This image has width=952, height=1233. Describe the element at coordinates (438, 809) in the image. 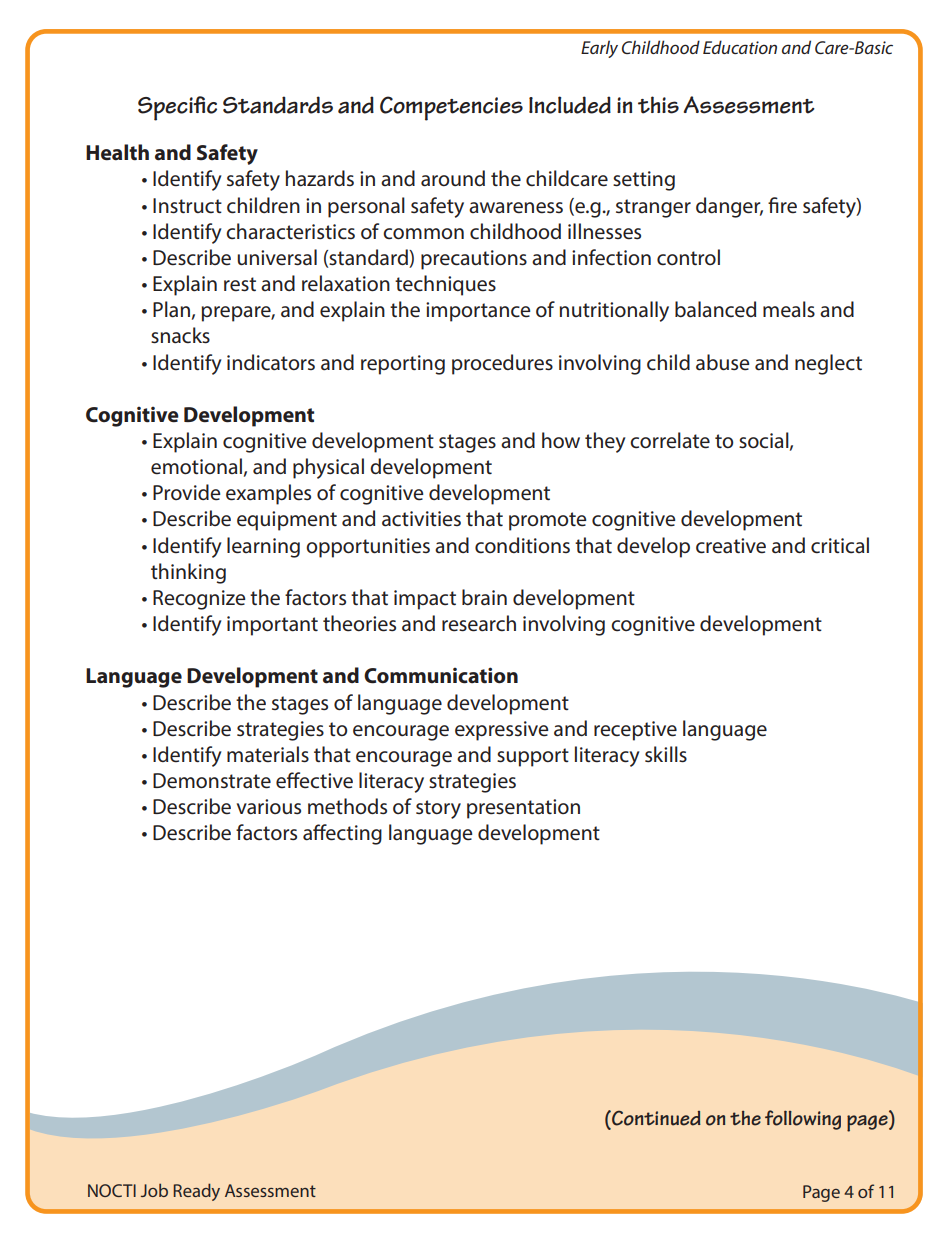

I see `story` at that location.
